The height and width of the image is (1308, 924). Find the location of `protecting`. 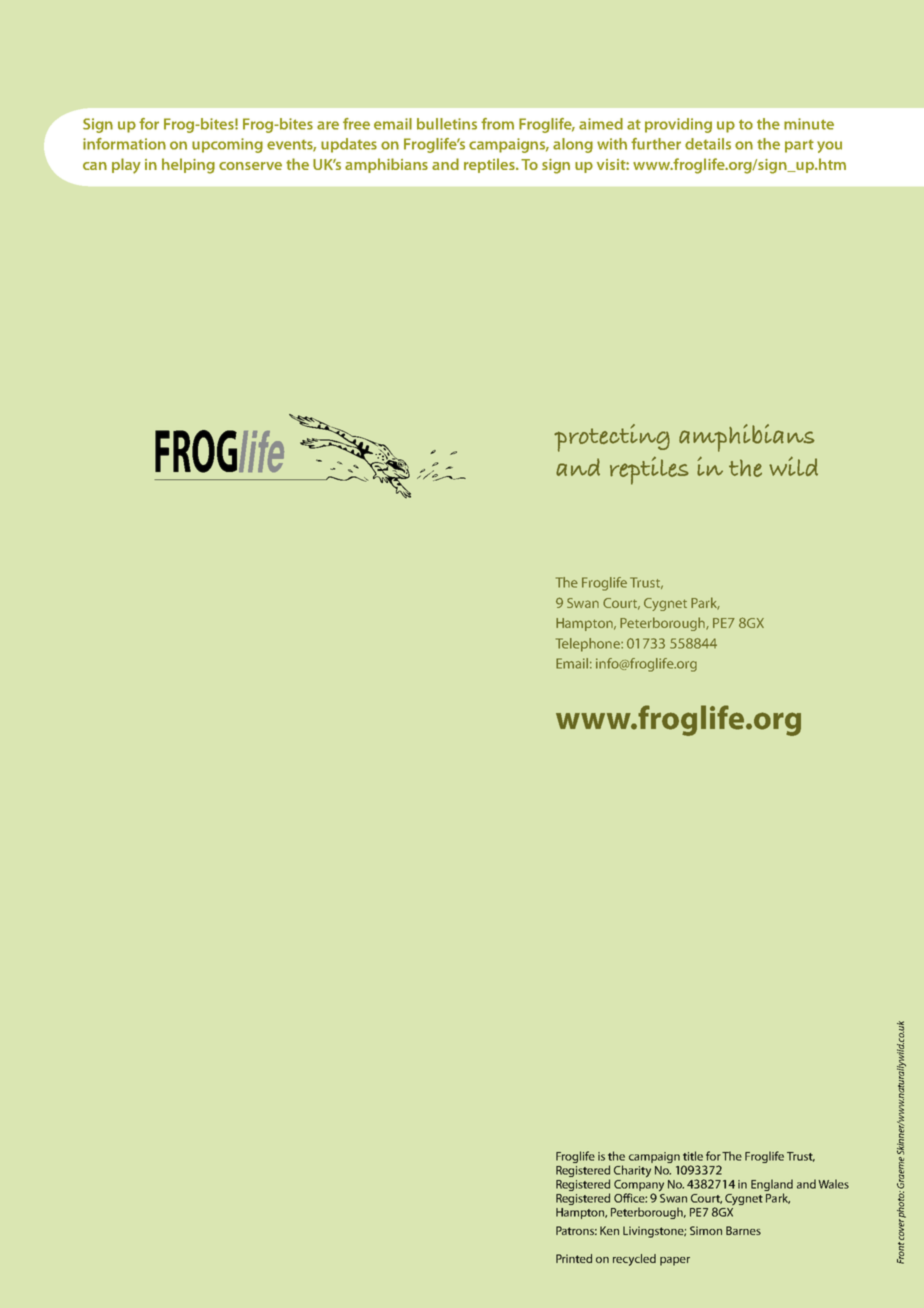

protecting is located at coordinates (612, 438).
